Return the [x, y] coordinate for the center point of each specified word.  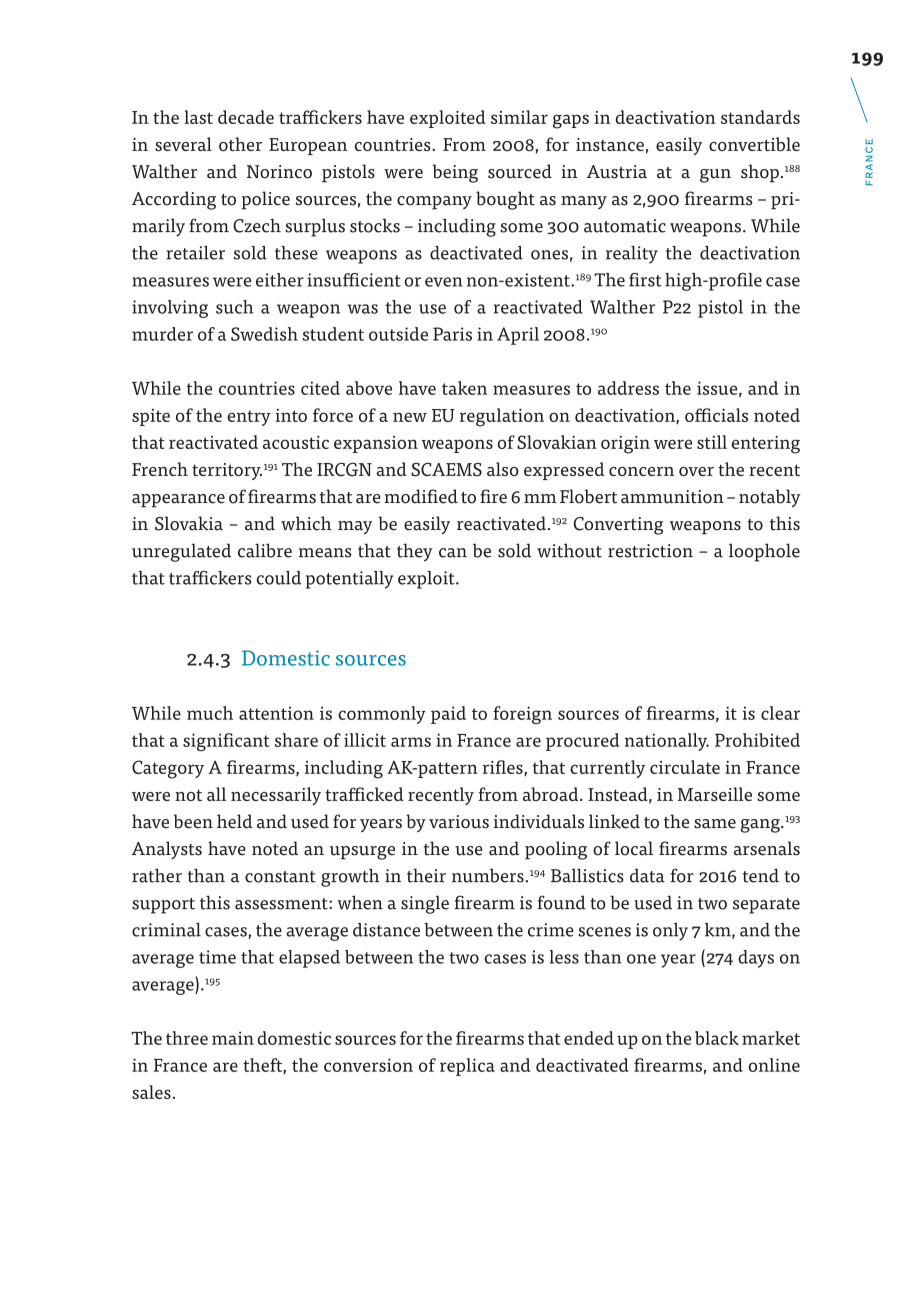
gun [715, 176]
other [240, 144]
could [279, 578]
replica [467, 1067]
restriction [650, 551]
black [717, 1038]
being [455, 173]
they [415, 552]
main [233, 1038]
